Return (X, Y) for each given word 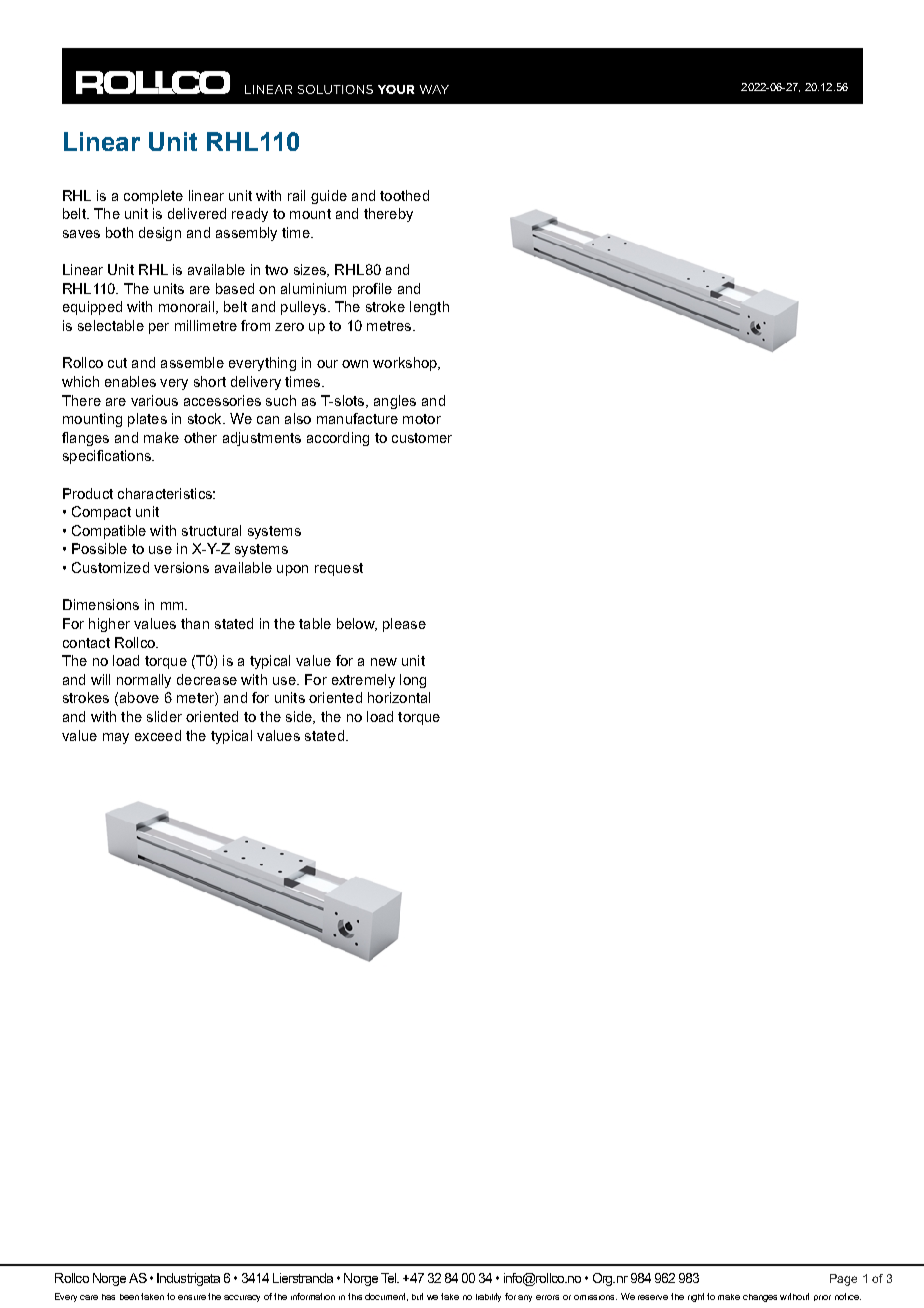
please (404, 625)
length (429, 308)
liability (488, 1297)
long (413, 681)
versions (181, 567)
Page (843, 1280)
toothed (404, 195)
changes (760, 1298)
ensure (192, 1297)
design (160, 234)
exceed (158, 735)
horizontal (399, 697)
